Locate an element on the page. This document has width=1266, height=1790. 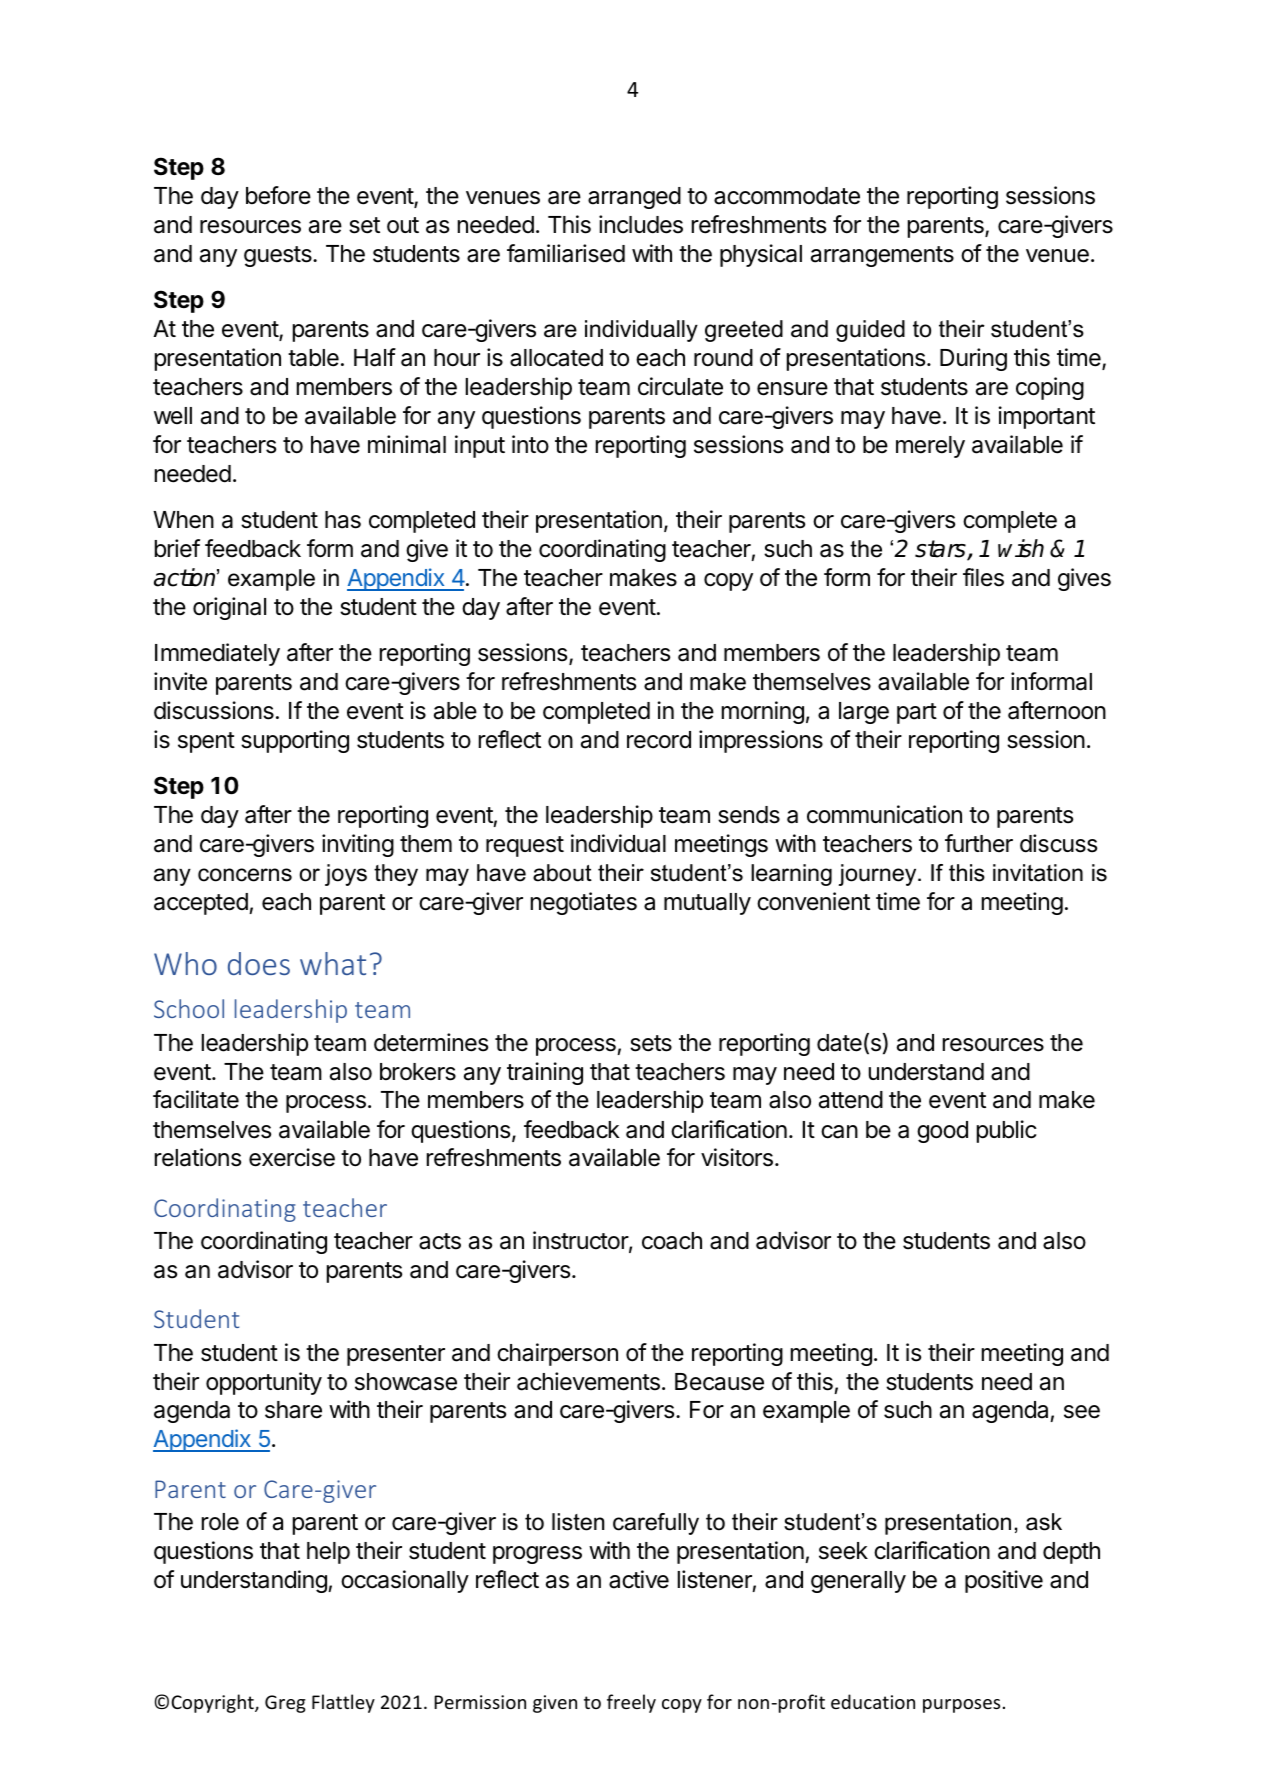
arrangements is located at coordinates (882, 256).
